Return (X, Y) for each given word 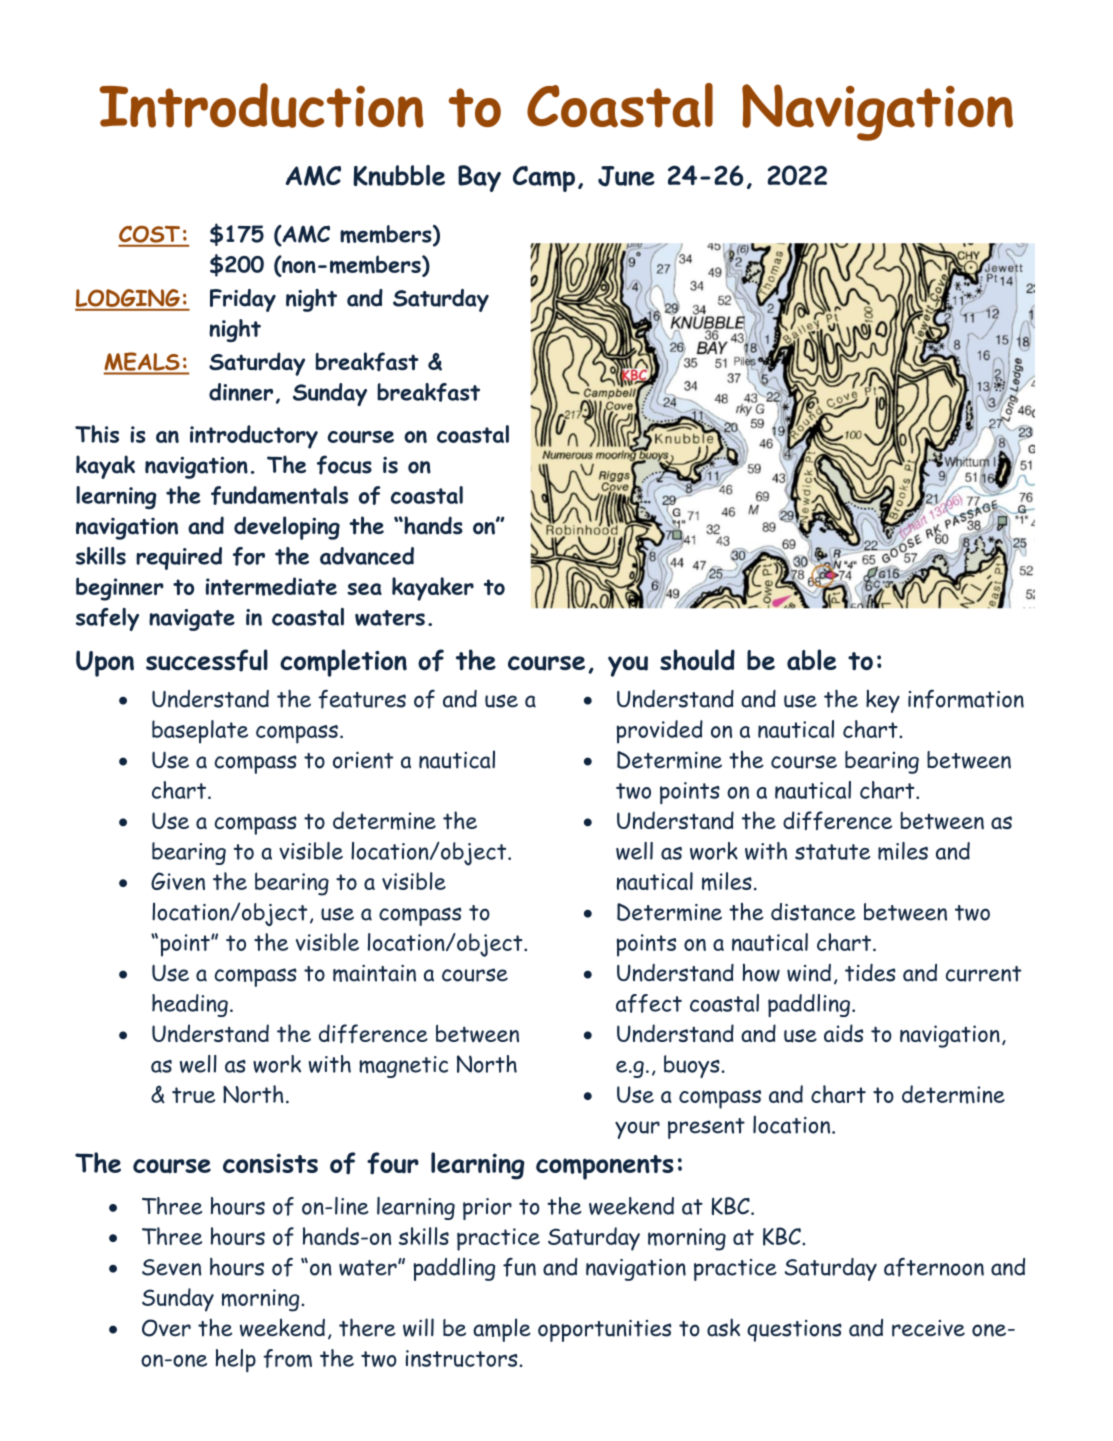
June (626, 176)
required (179, 558)
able (811, 659)
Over (166, 1328)
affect (649, 1003)
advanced (367, 556)
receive (928, 1328)
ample (502, 1330)
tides (870, 972)
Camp (544, 179)
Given (178, 881)
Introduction (261, 105)
